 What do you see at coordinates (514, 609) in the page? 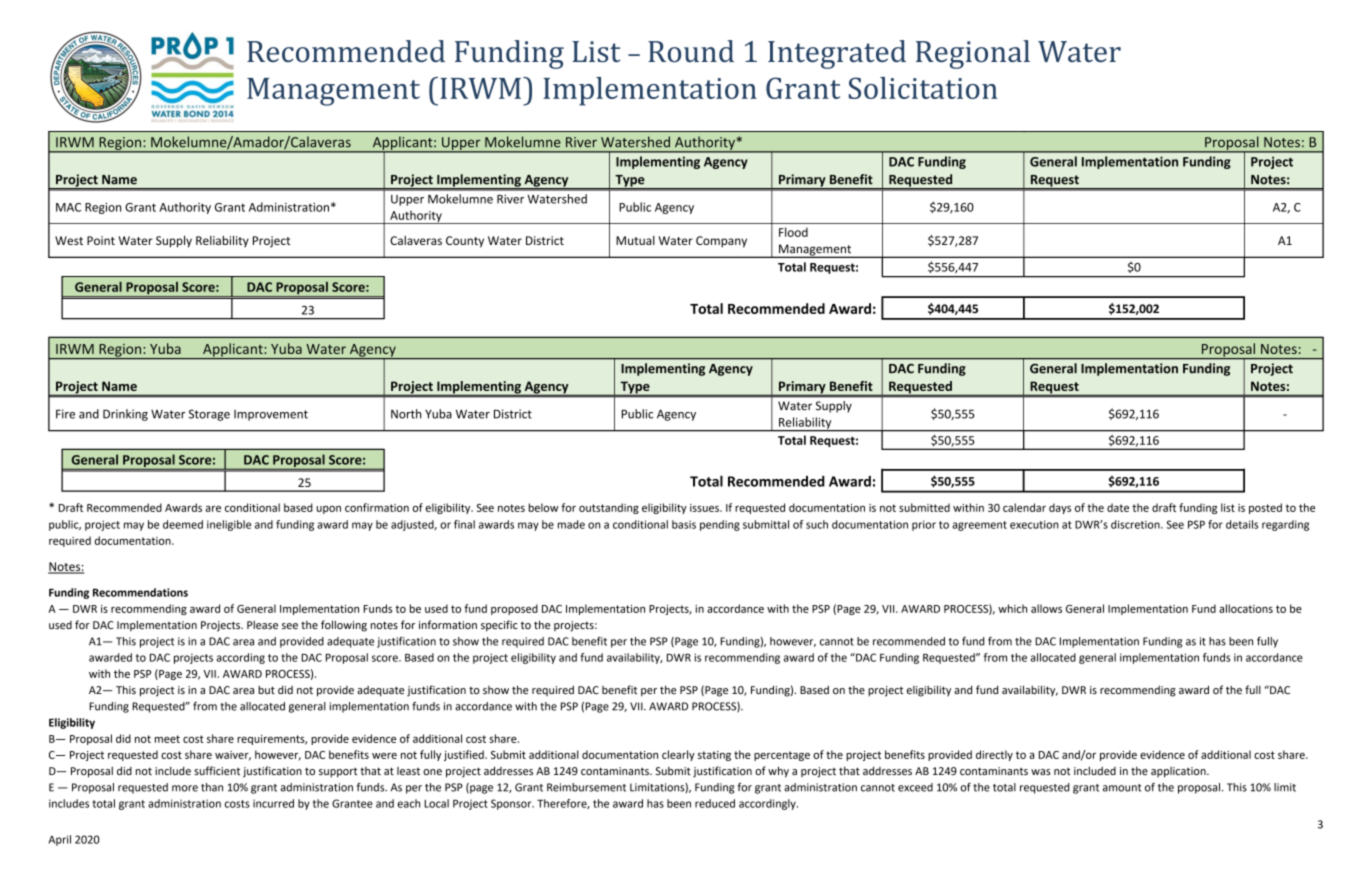
I see `proposed` at bounding box center [514, 609].
